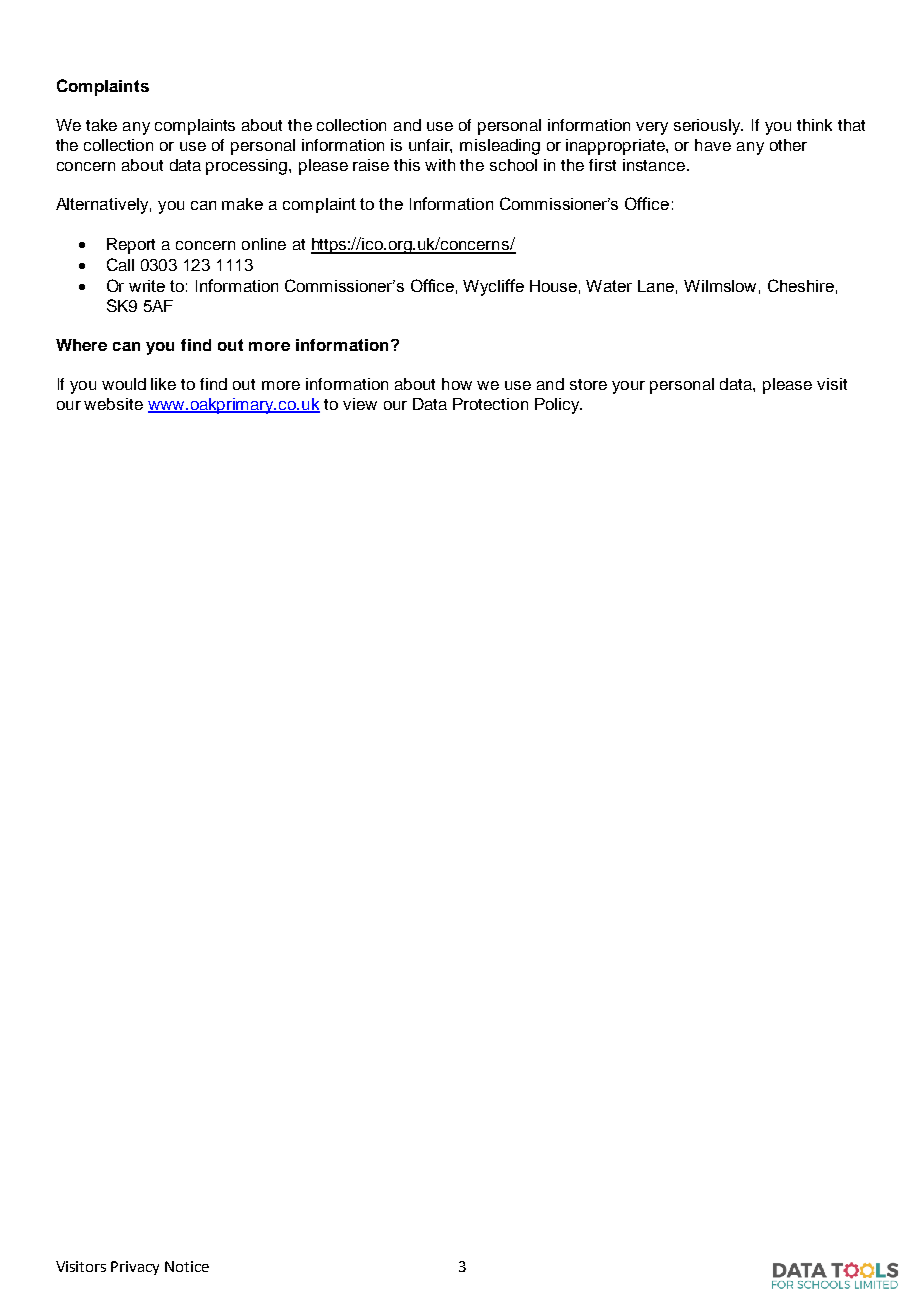 The width and height of the page is (924, 1308). I want to click on Protection, so click(490, 404).
